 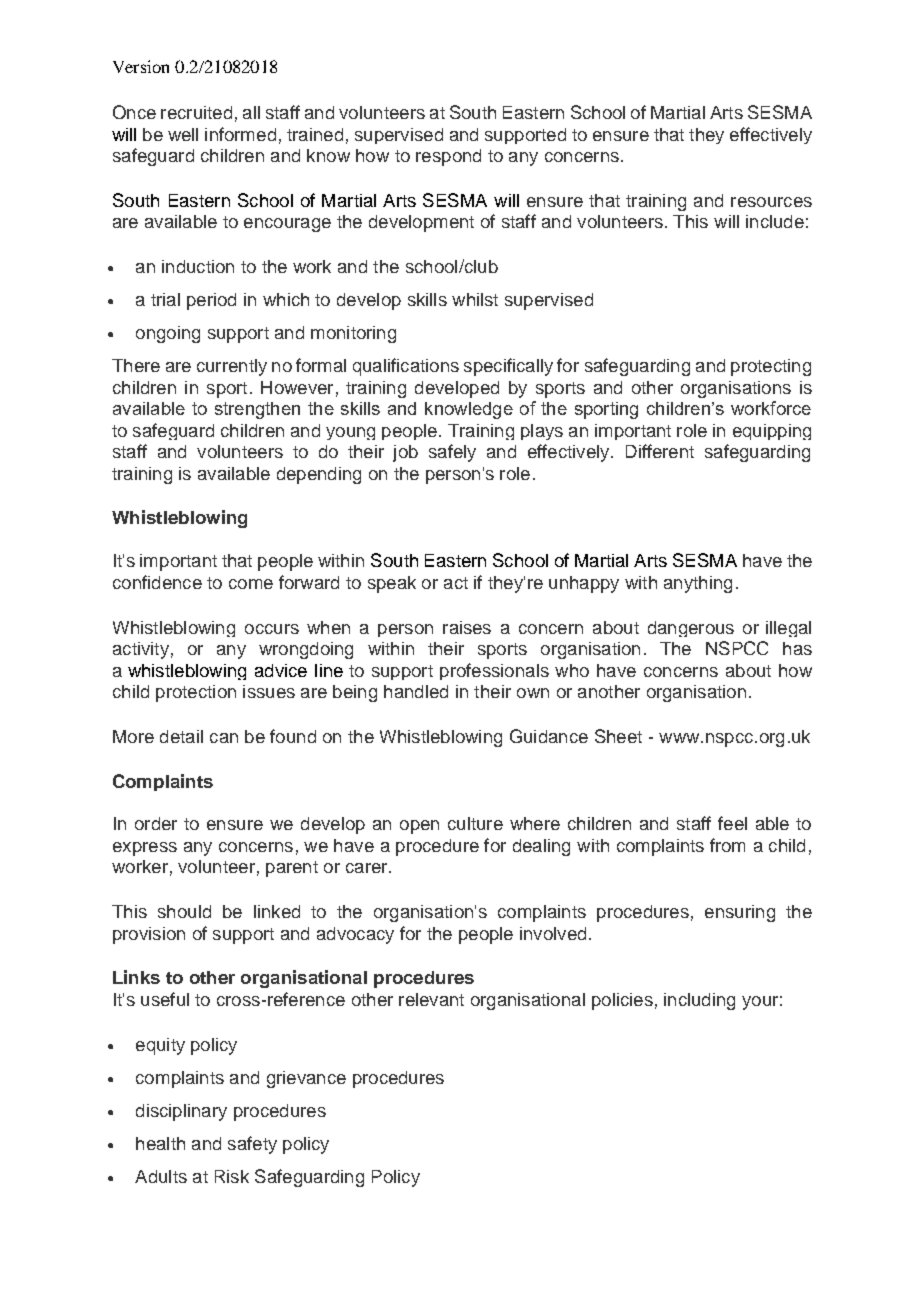 What do you see at coordinates (448, 157) in the document?
I see `respond` at bounding box center [448, 157].
